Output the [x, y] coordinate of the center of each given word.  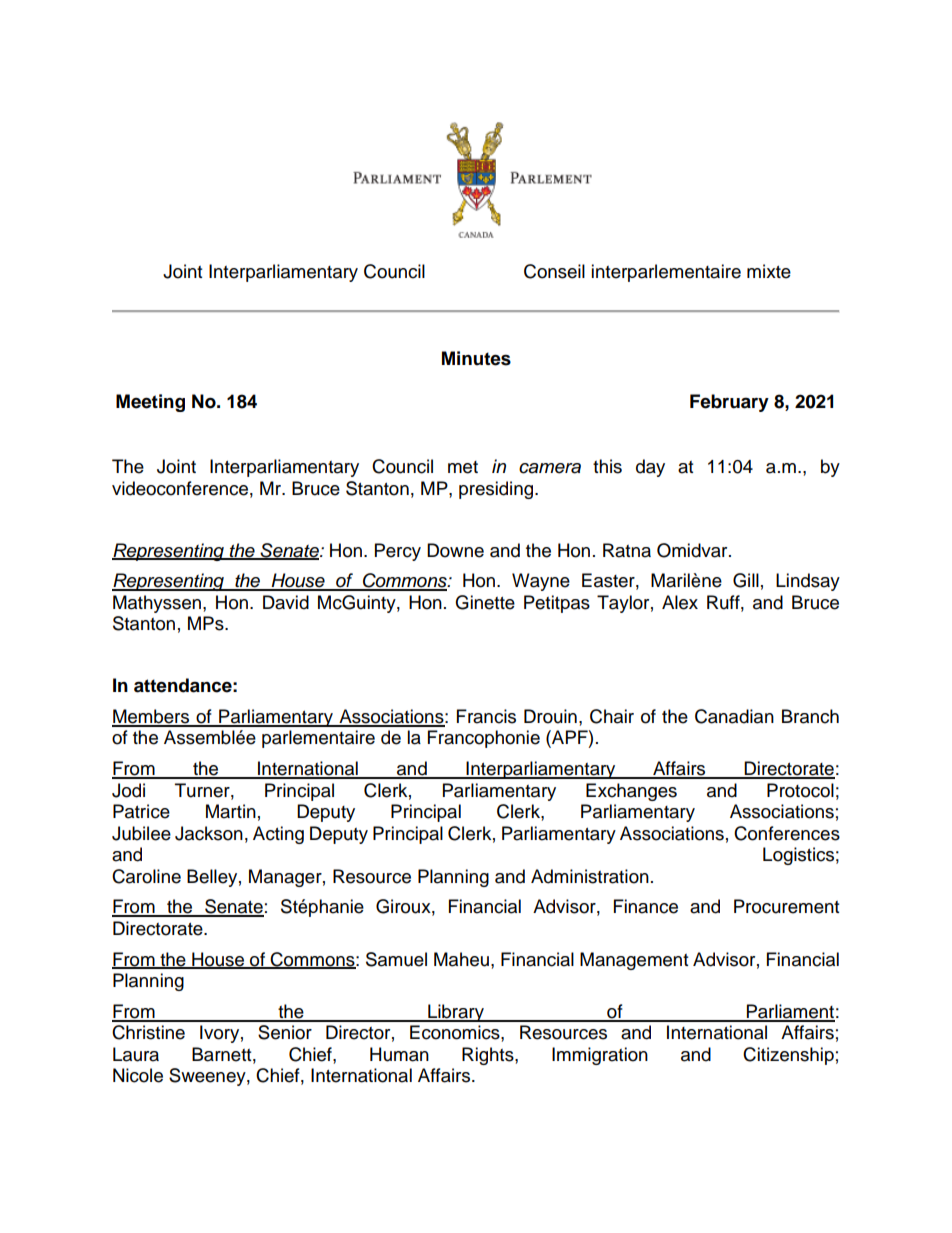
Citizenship [788, 1056]
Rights [489, 1056]
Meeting [150, 403]
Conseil [554, 271]
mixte [769, 271]
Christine [148, 1032]
